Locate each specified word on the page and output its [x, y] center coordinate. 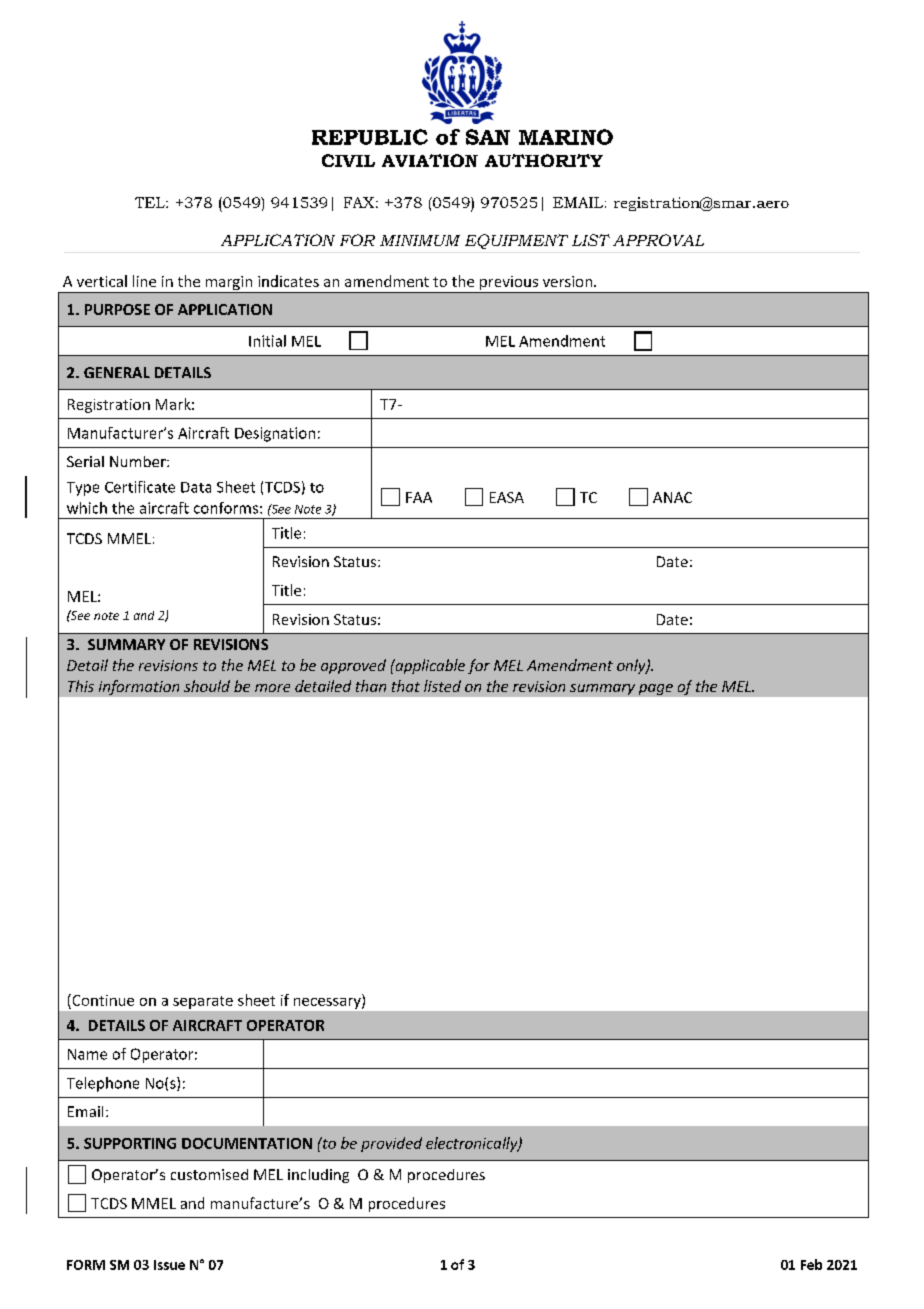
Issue [169, 1265]
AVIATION [430, 160]
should [207, 686]
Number [139, 461]
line [144, 281]
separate [203, 1002]
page [656, 689]
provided [391, 1144]
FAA [419, 497]
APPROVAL [658, 240]
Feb [811, 1264]
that [406, 686]
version [567, 281]
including [318, 1176]
